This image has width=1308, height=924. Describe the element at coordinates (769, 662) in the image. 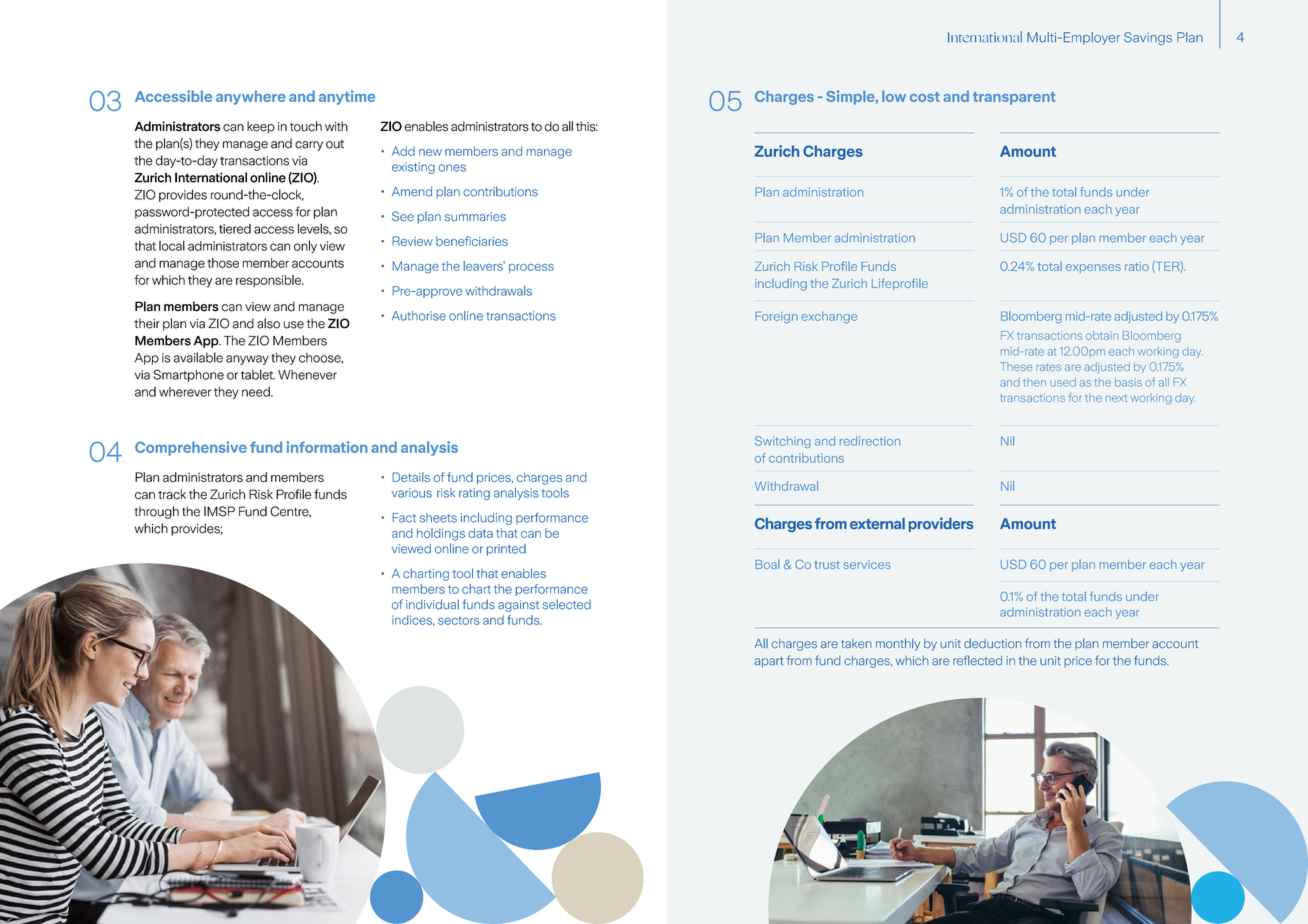

I see `apart` at that location.
